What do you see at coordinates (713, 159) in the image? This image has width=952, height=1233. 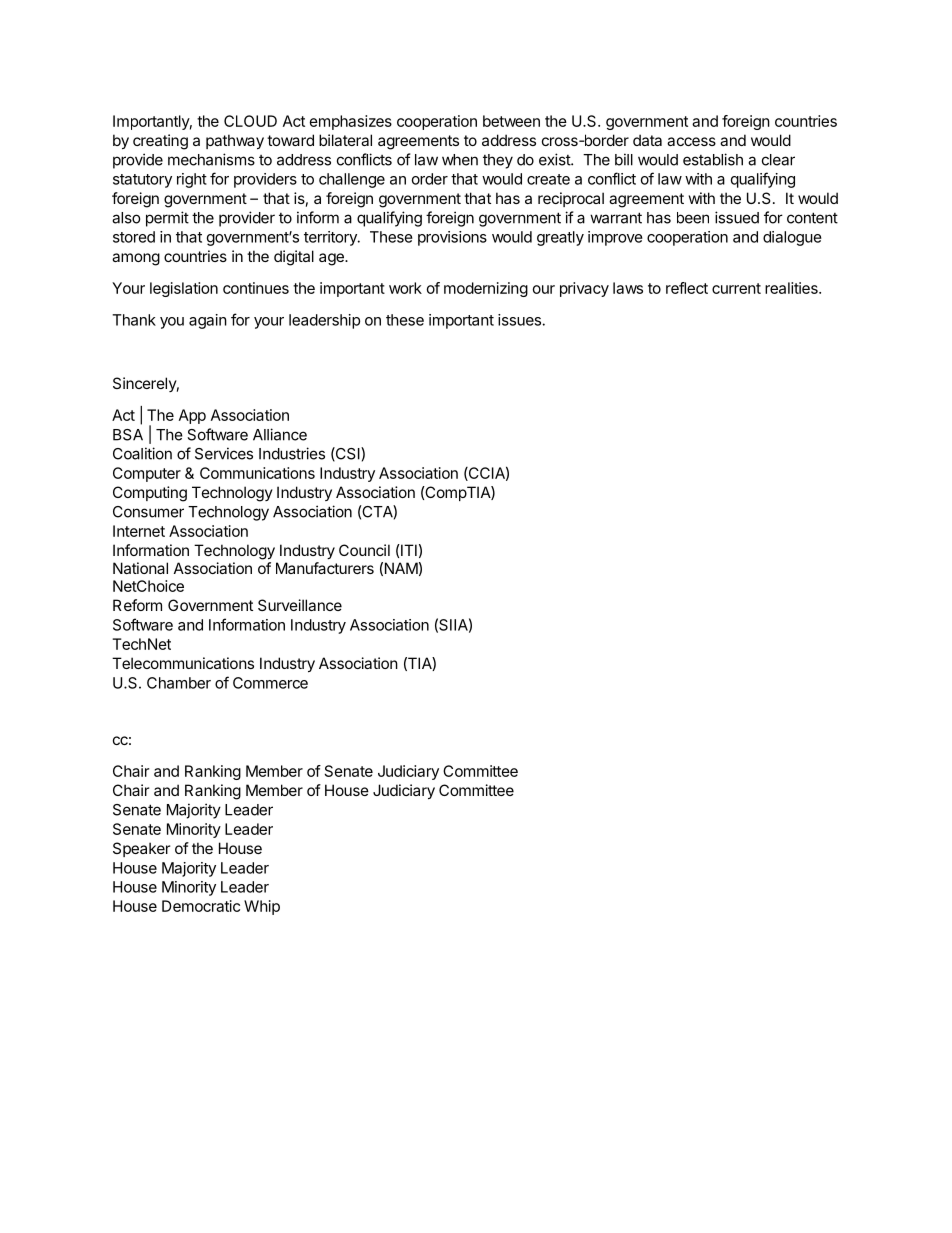 I see `establish` at bounding box center [713, 159].
